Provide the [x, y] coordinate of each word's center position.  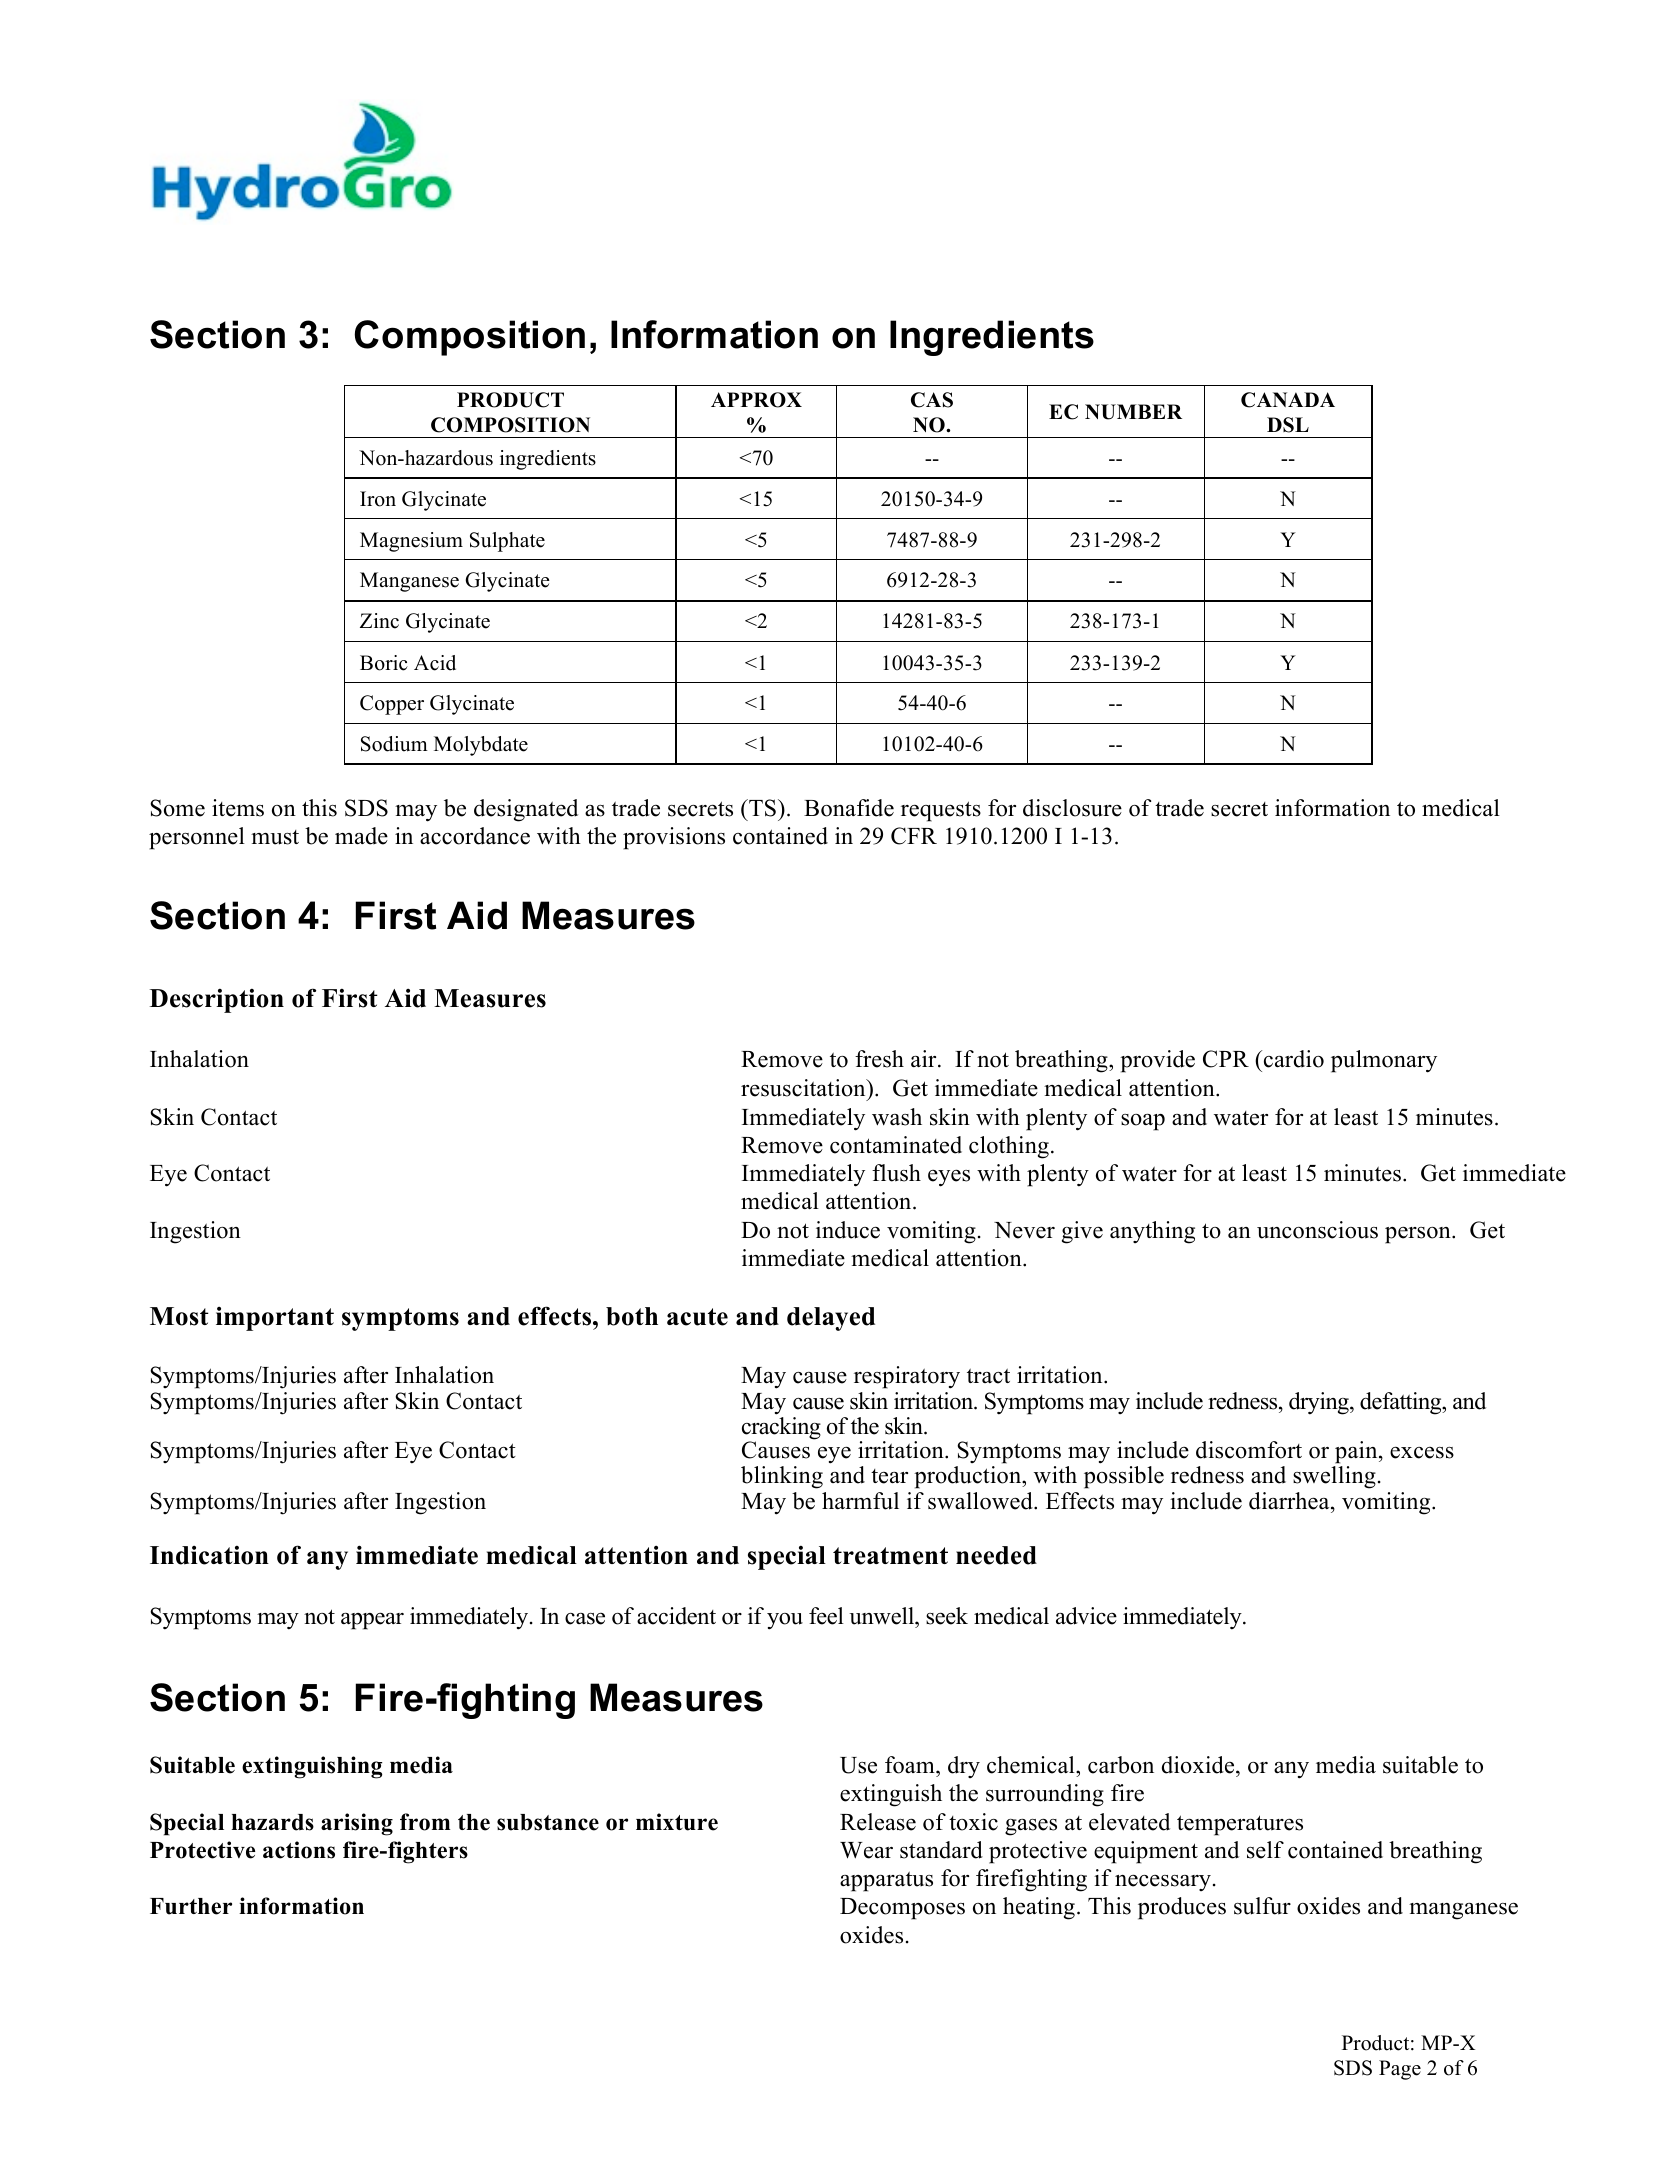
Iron [378, 499]
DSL [1288, 425]
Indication [209, 1555]
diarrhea [1290, 1501]
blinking [782, 1477]
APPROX [756, 400]
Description [217, 1001]
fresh [879, 1059]
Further [191, 1906]
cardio [1292, 1059]
